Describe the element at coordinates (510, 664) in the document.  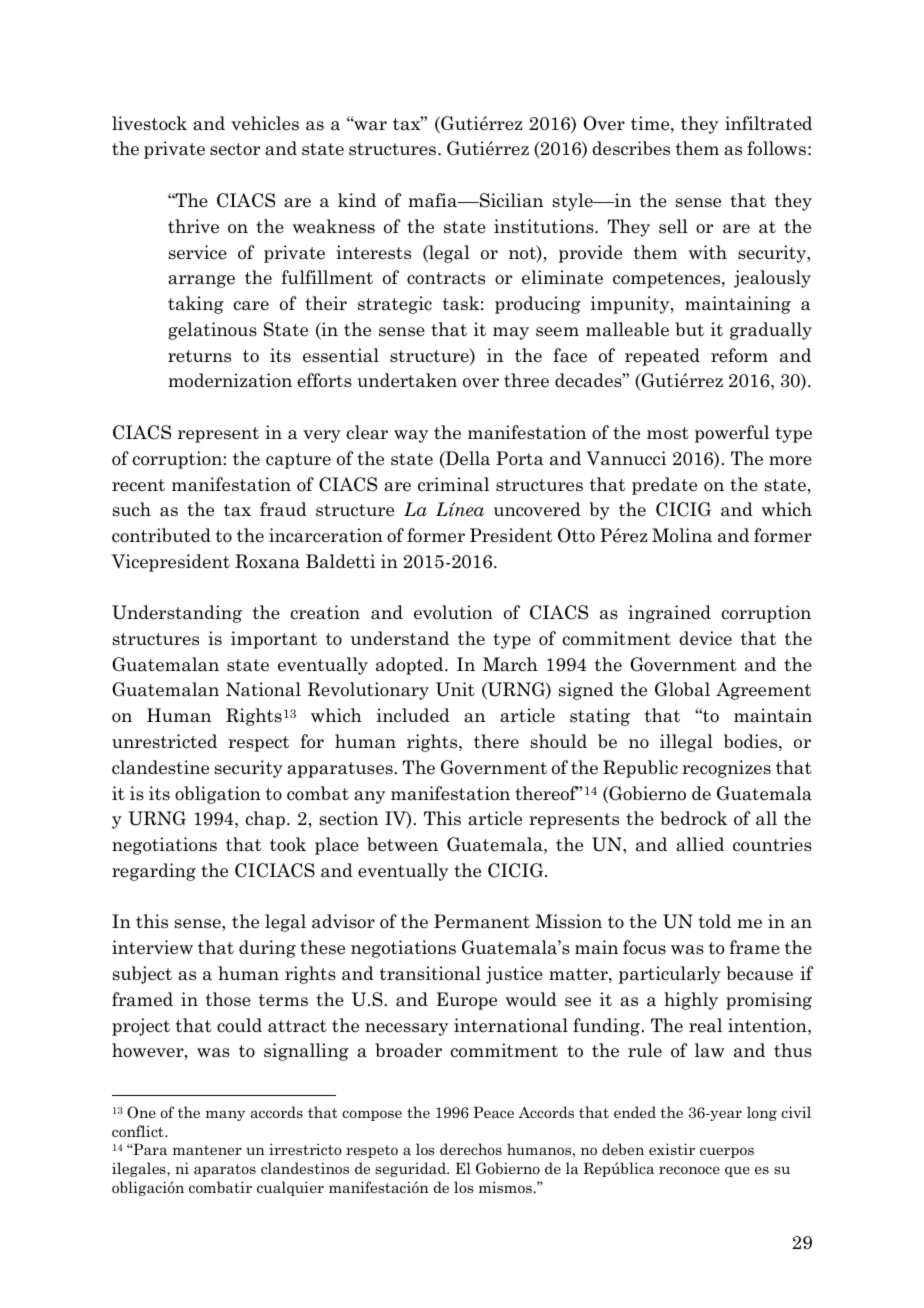
I see `March` at that location.
